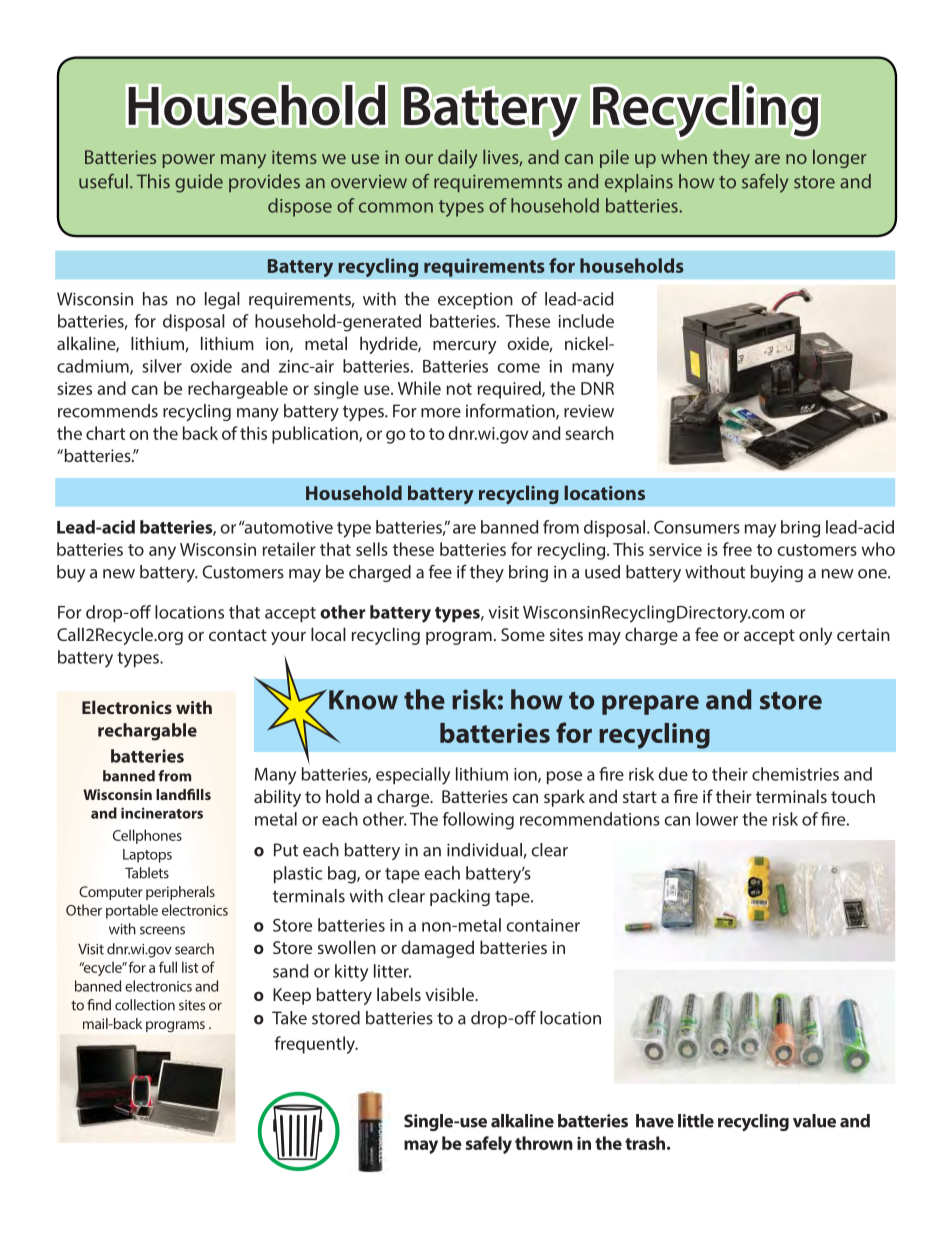 Image resolution: width=952 pixels, height=1233 pixels. What do you see at coordinates (108, 411) in the screenshot?
I see `recommends` at bounding box center [108, 411].
